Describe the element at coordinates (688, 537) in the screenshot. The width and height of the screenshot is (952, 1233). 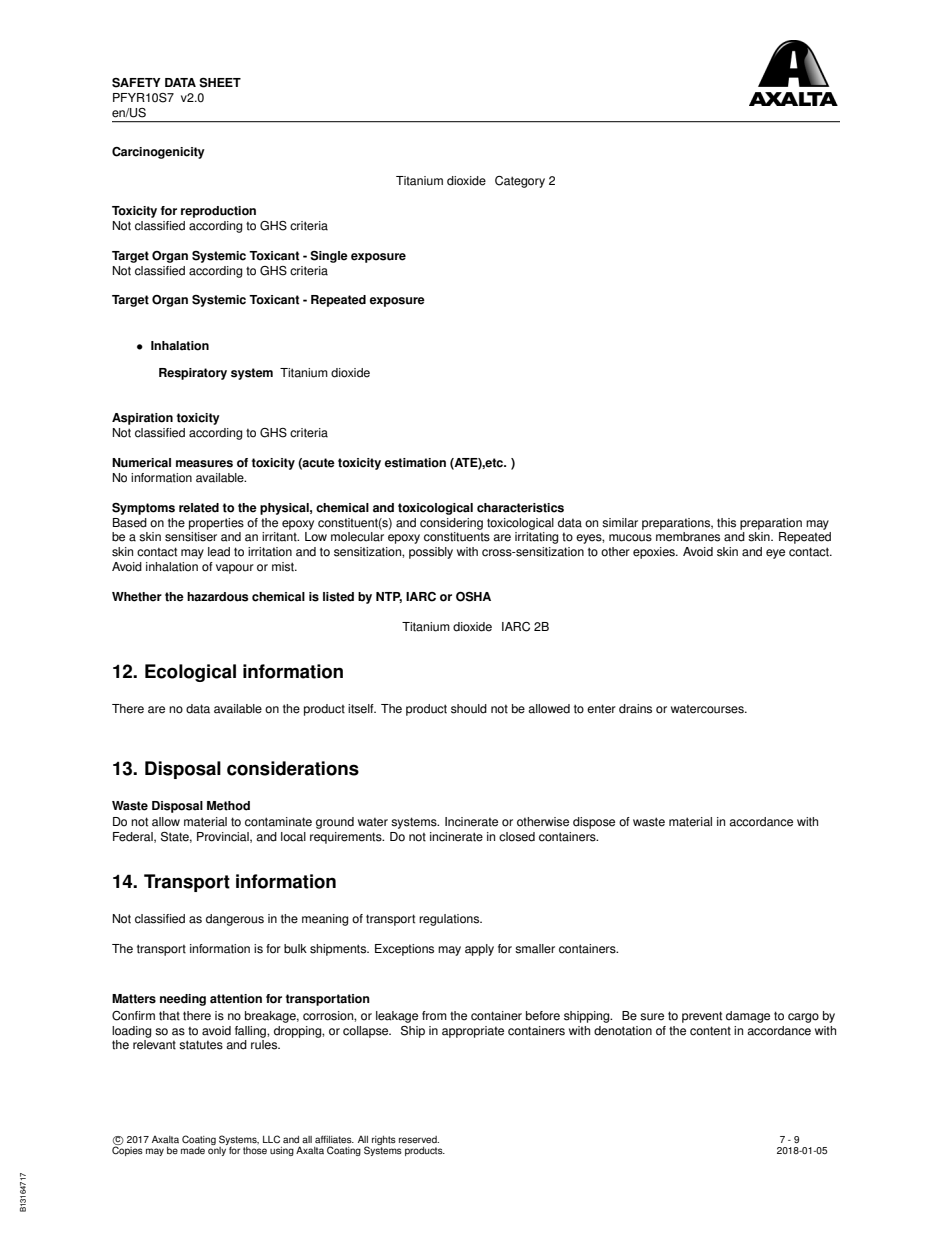
I see `membranes` at that location.
